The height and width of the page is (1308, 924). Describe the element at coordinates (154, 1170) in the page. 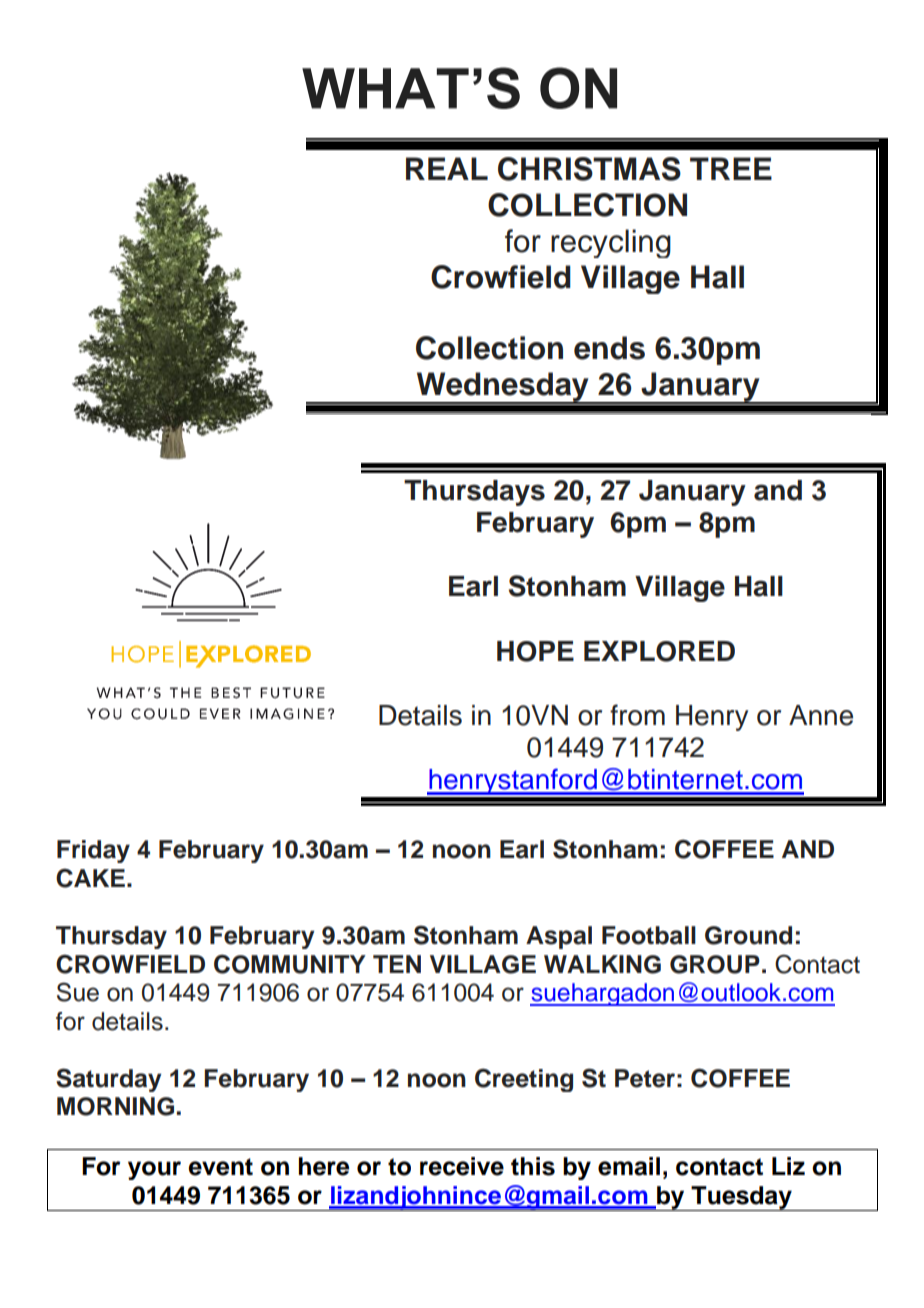

I see `your` at that location.
